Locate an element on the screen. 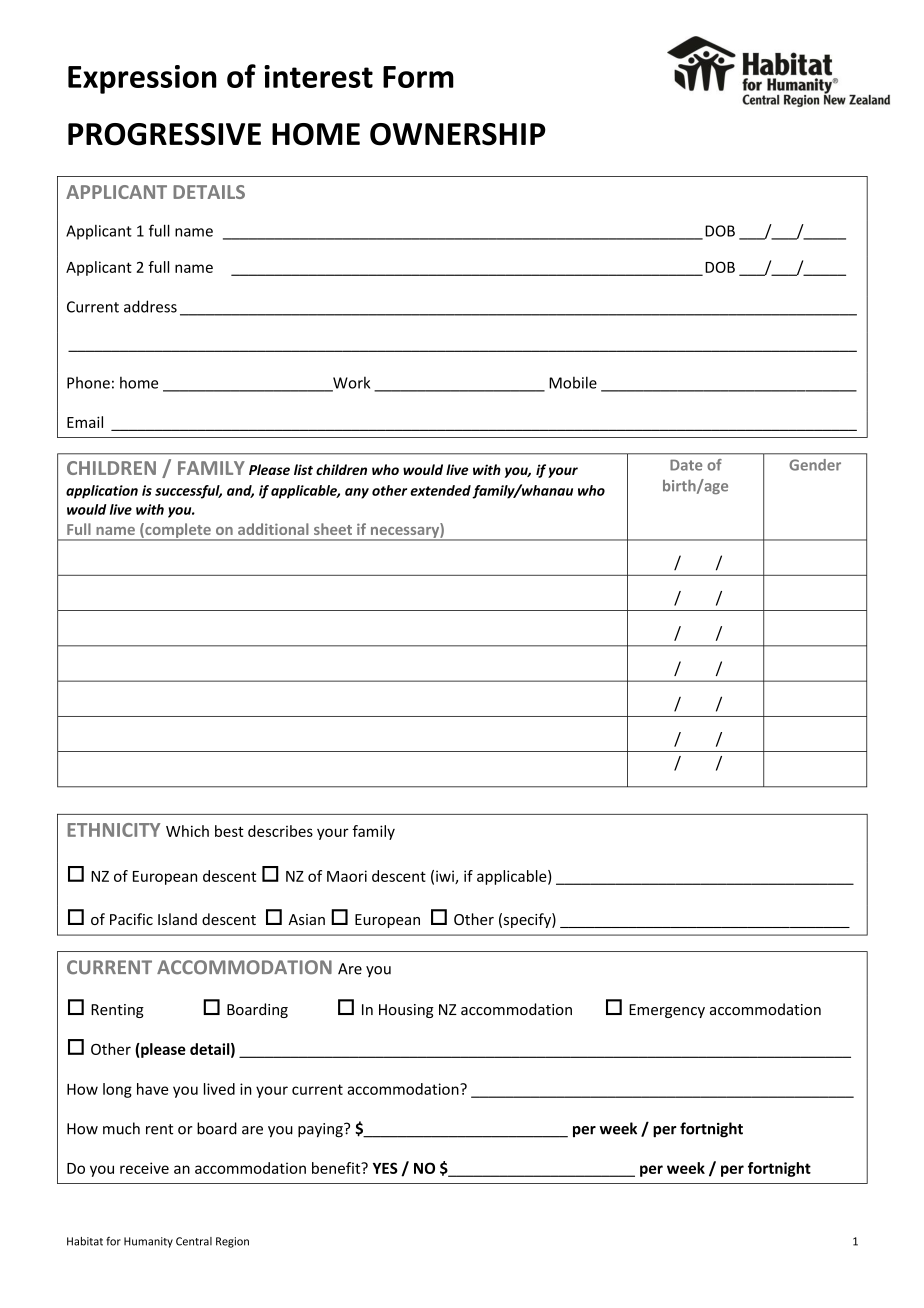 The width and height of the screenshot is (924, 1308). Phone is located at coordinates (88, 383).
